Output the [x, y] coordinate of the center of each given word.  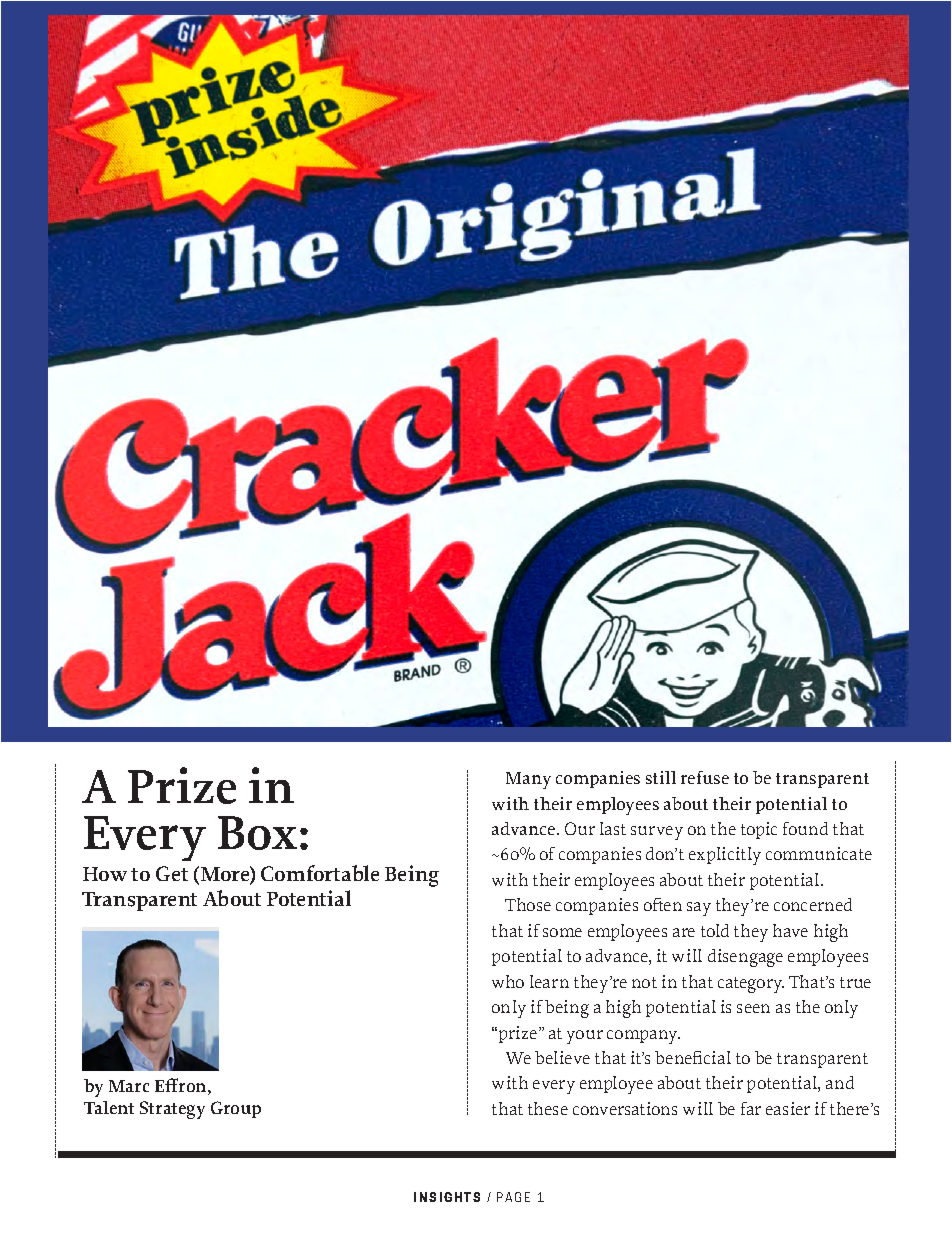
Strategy [172, 1110]
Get [172, 873]
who [508, 981]
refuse [705, 777]
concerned [813, 904]
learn [549, 981]
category [751, 985]
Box [257, 833]
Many [528, 780]
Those [528, 904]
